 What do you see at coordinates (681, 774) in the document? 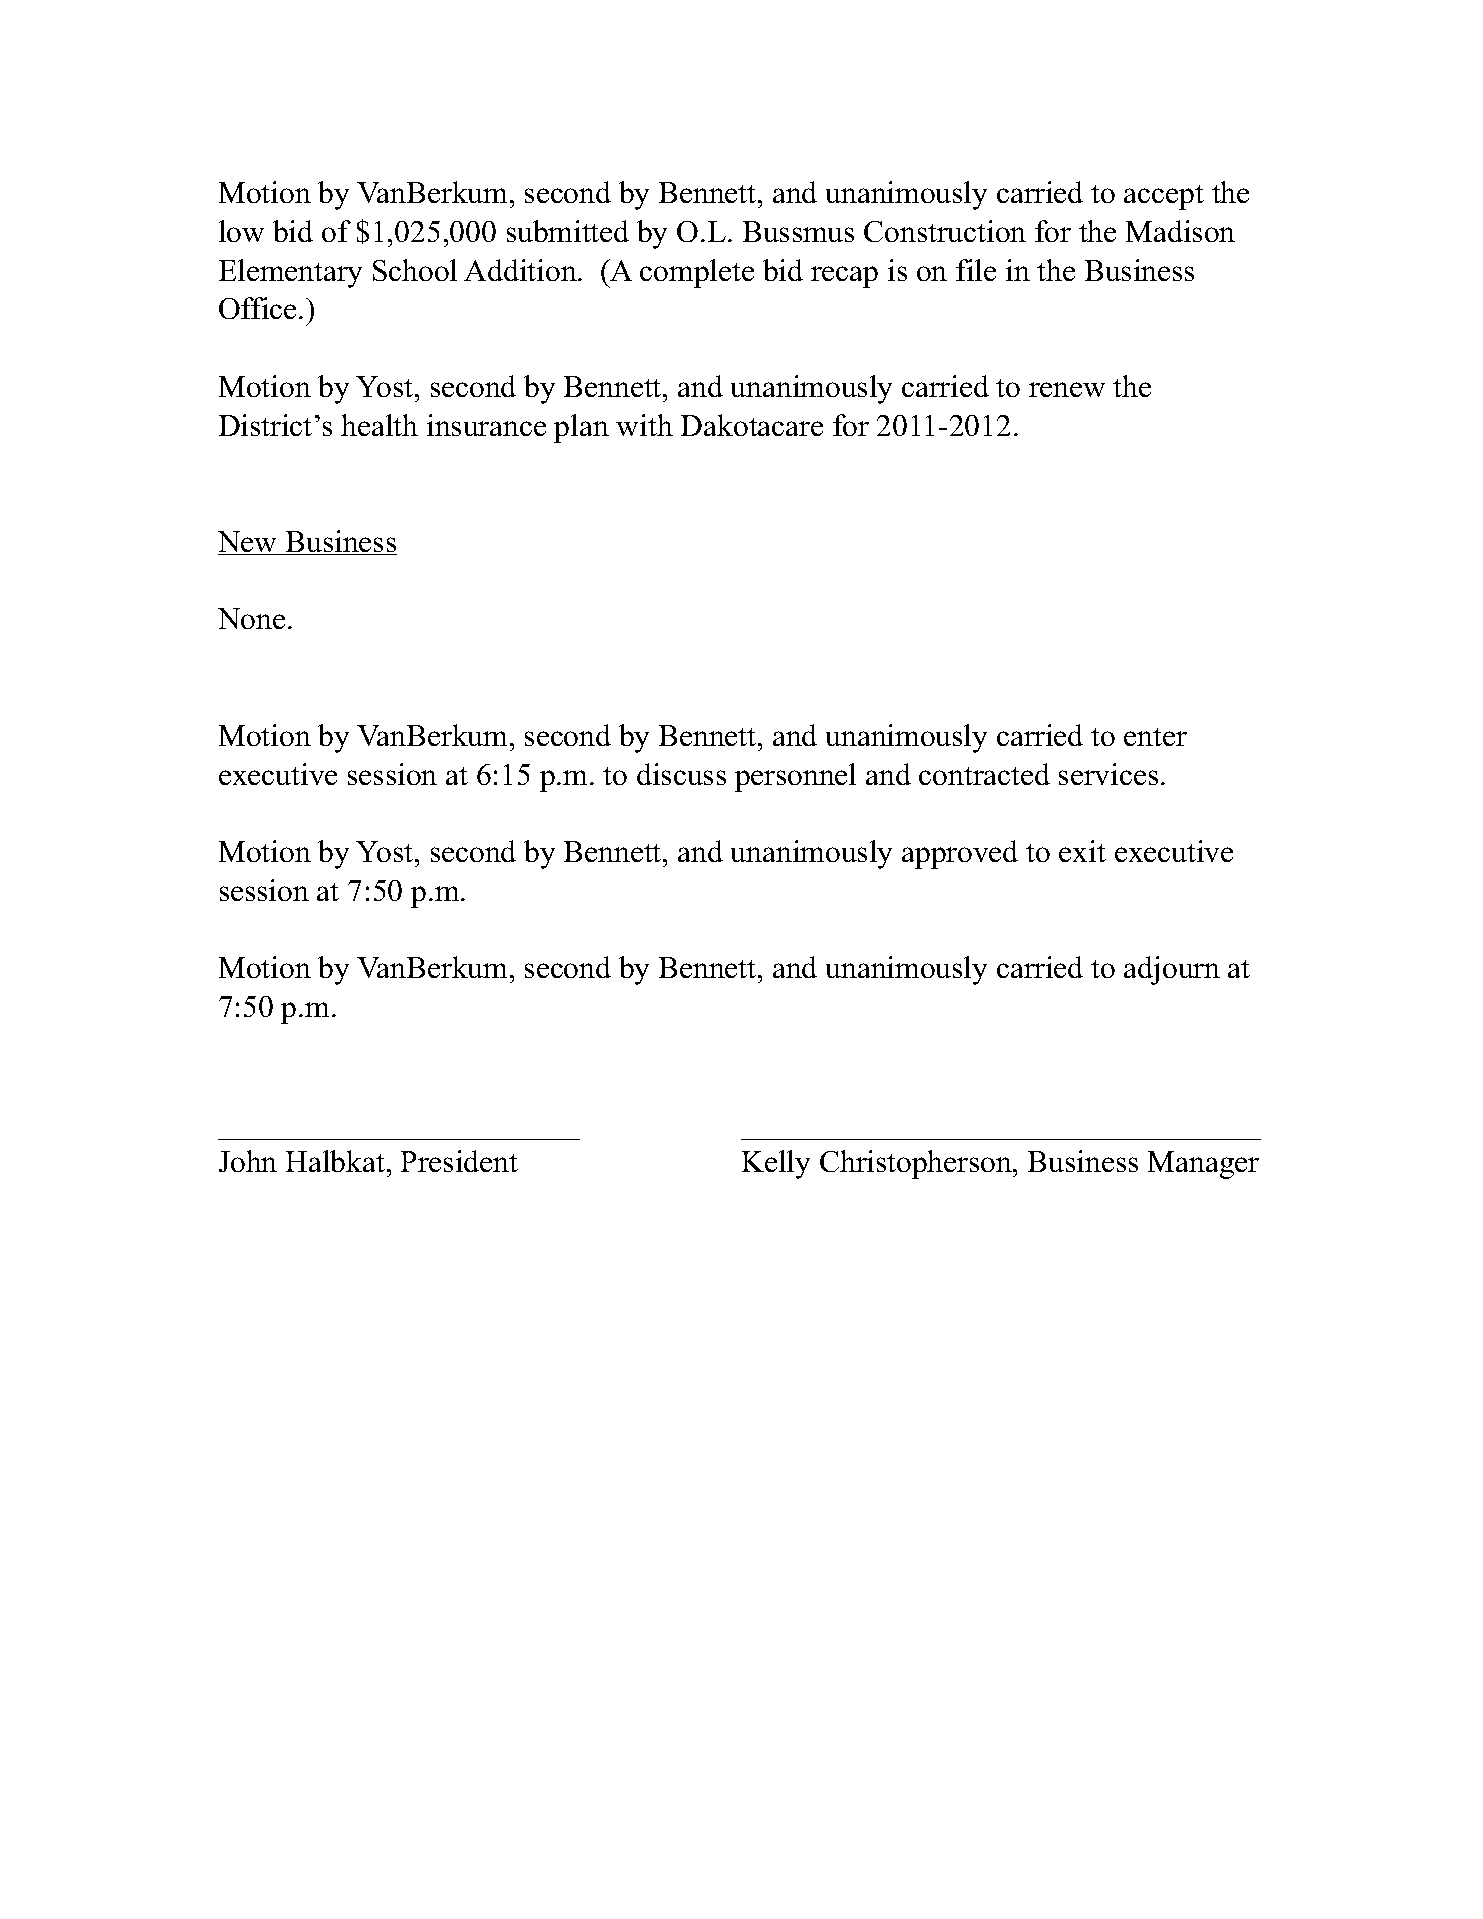
I see `discuss` at bounding box center [681, 774].
